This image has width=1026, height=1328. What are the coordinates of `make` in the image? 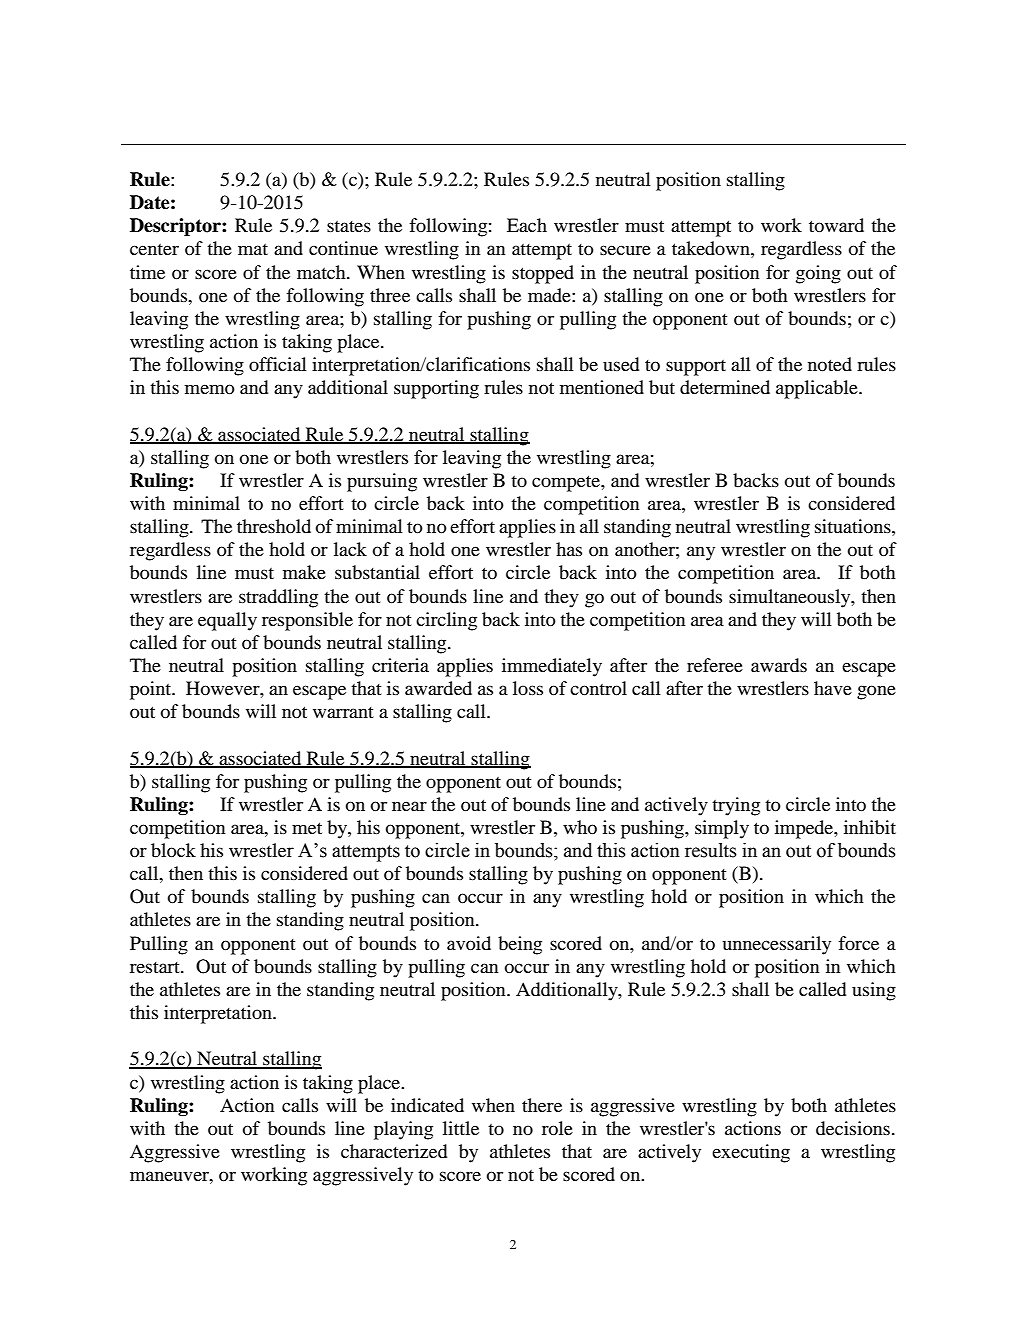 It's located at (304, 572).
